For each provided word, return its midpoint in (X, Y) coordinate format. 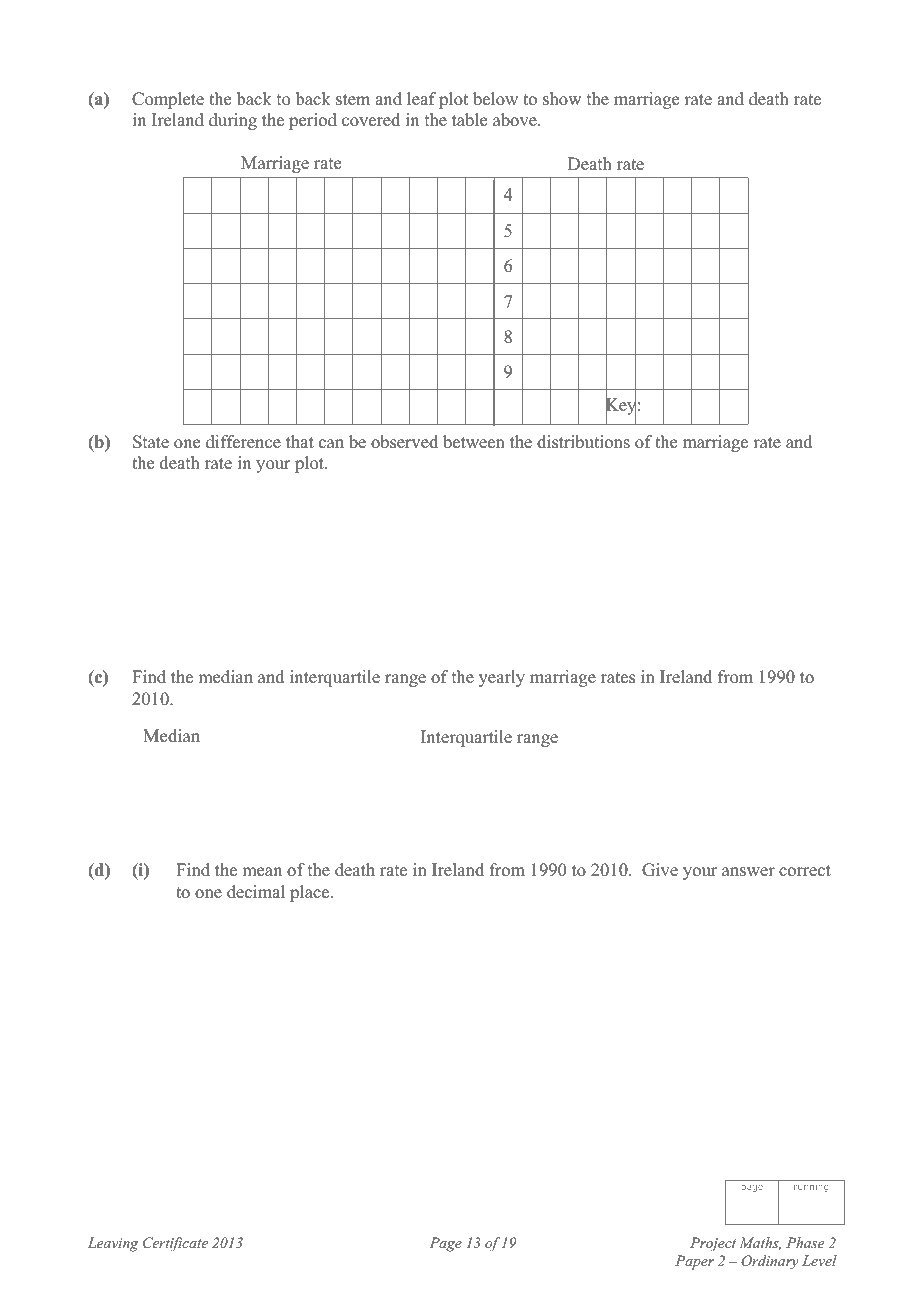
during (233, 121)
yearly (502, 678)
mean (262, 872)
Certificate (175, 1244)
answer (748, 872)
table (469, 120)
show (562, 99)
